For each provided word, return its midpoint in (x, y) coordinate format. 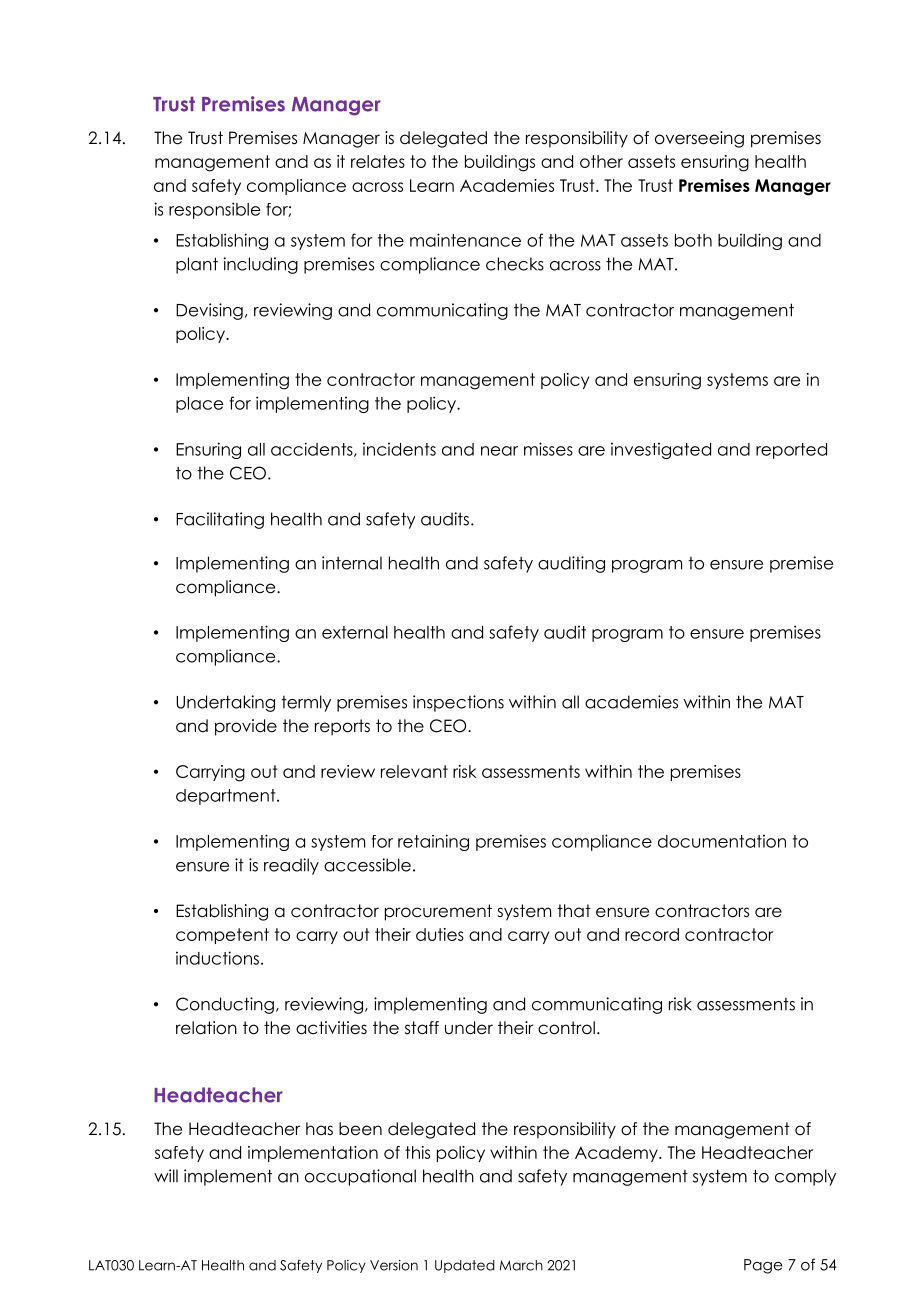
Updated (465, 1266)
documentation (722, 841)
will (166, 1176)
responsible (214, 210)
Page (763, 1266)
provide (246, 727)
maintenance (465, 240)
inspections (458, 703)
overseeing (699, 139)
